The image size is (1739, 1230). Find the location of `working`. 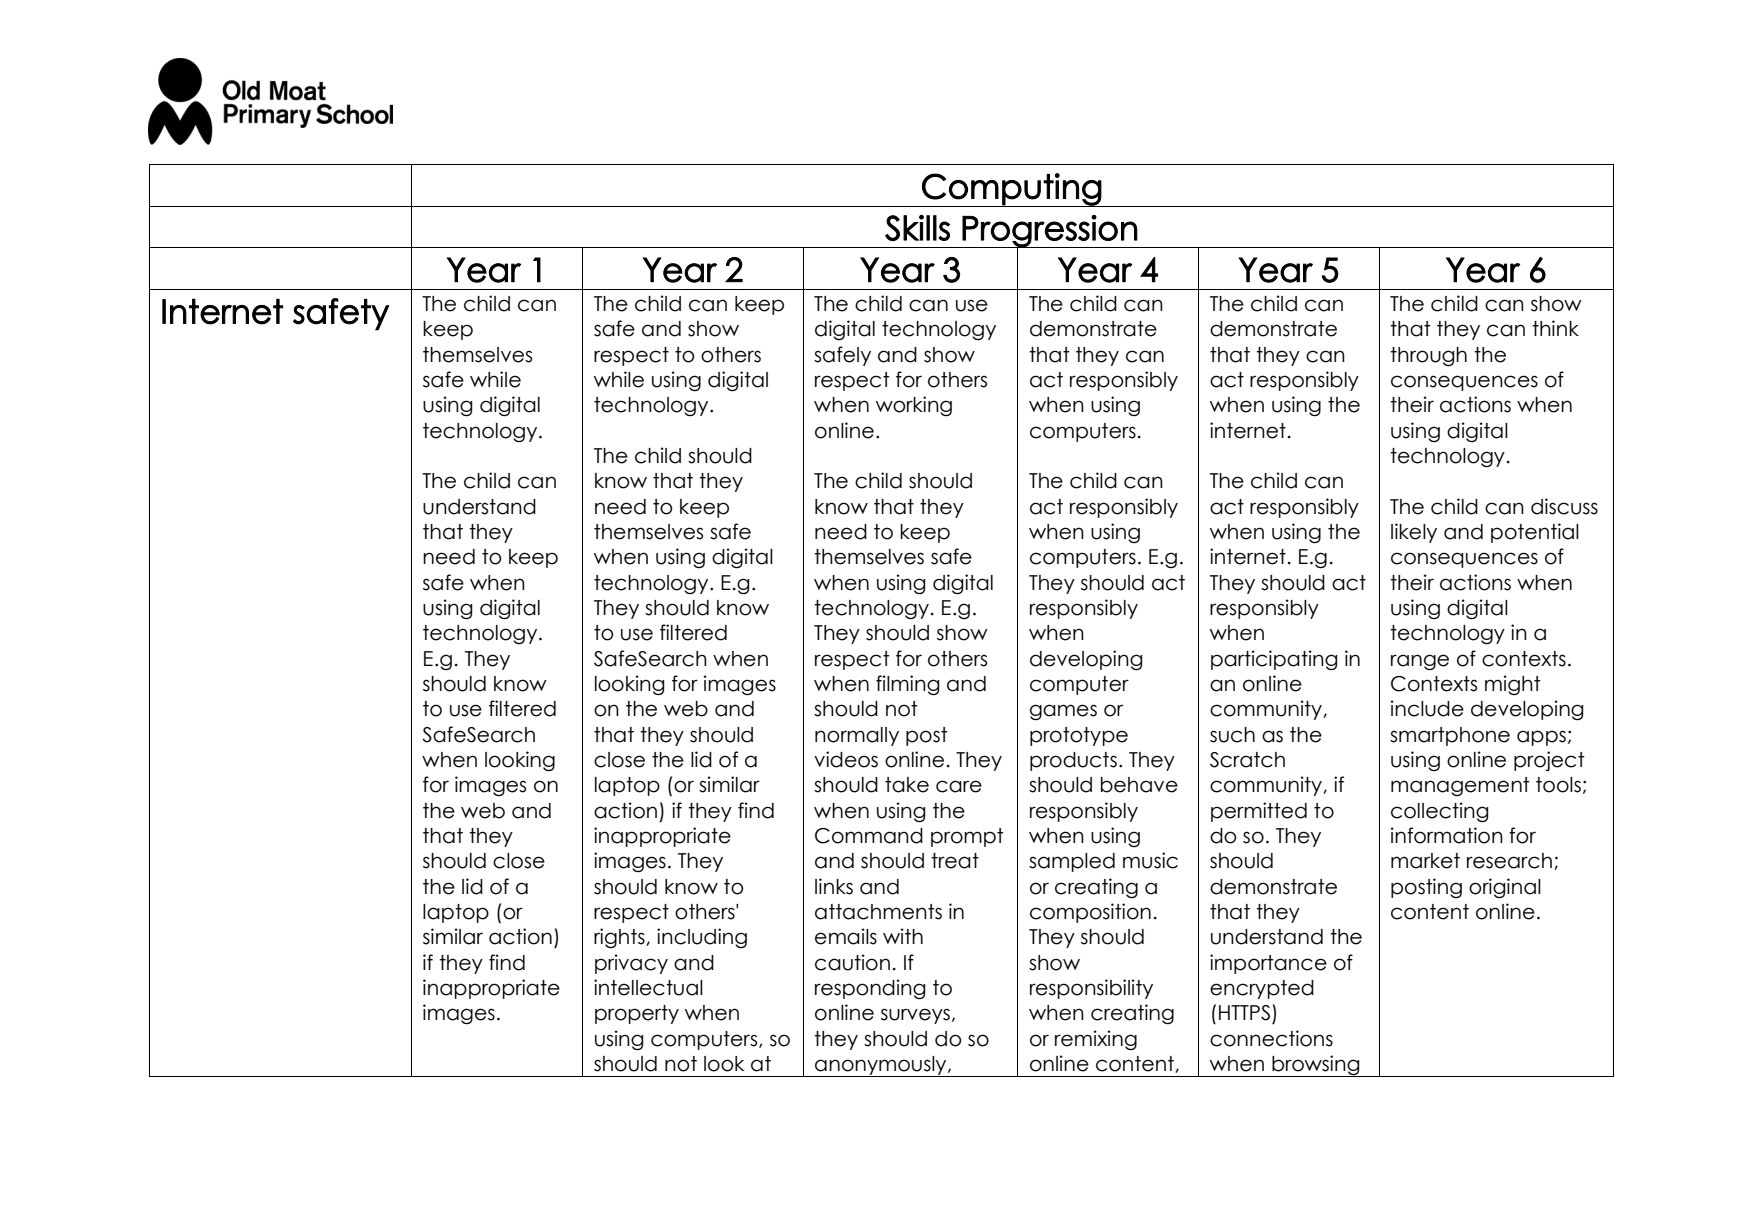

working is located at coordinates (914, 406).
